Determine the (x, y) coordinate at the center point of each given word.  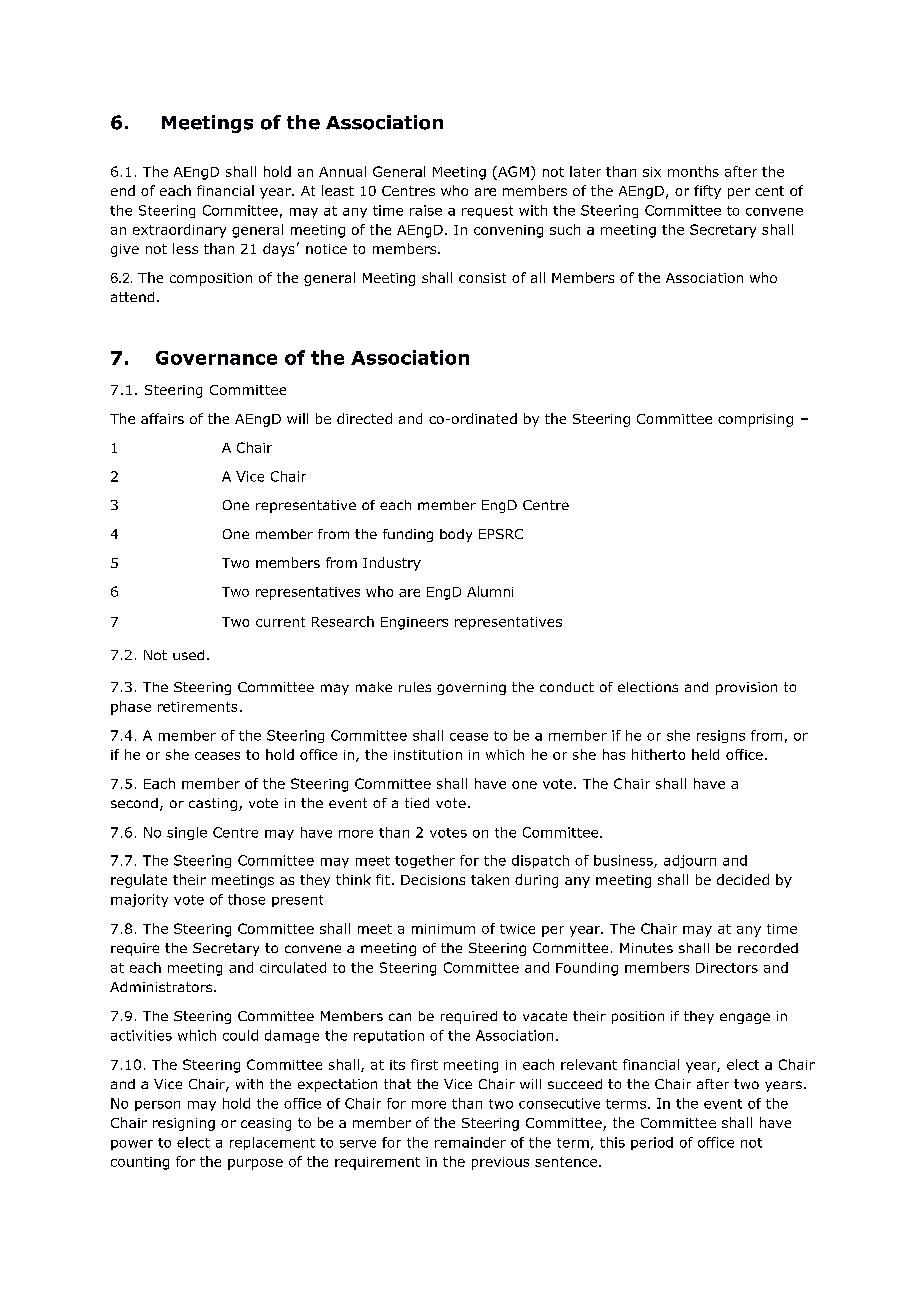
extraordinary (179, 231)
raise (426, 210)
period (652, 1143)
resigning (184, 1124)
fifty (707, 192)
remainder (470, 1142)
